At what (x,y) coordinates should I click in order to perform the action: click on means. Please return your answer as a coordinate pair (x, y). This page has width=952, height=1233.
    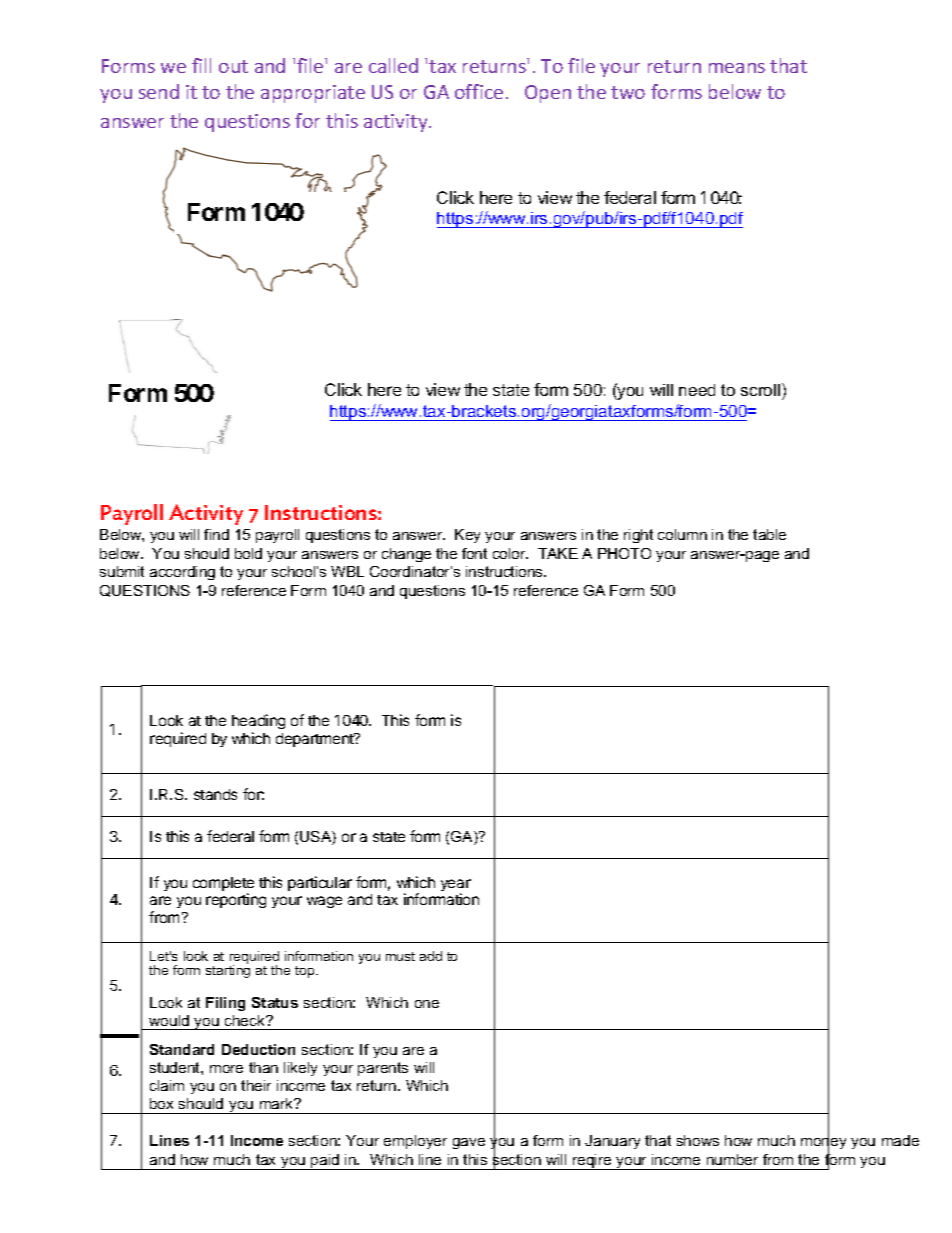
    Looking at the image, I should click on (737, 68).
